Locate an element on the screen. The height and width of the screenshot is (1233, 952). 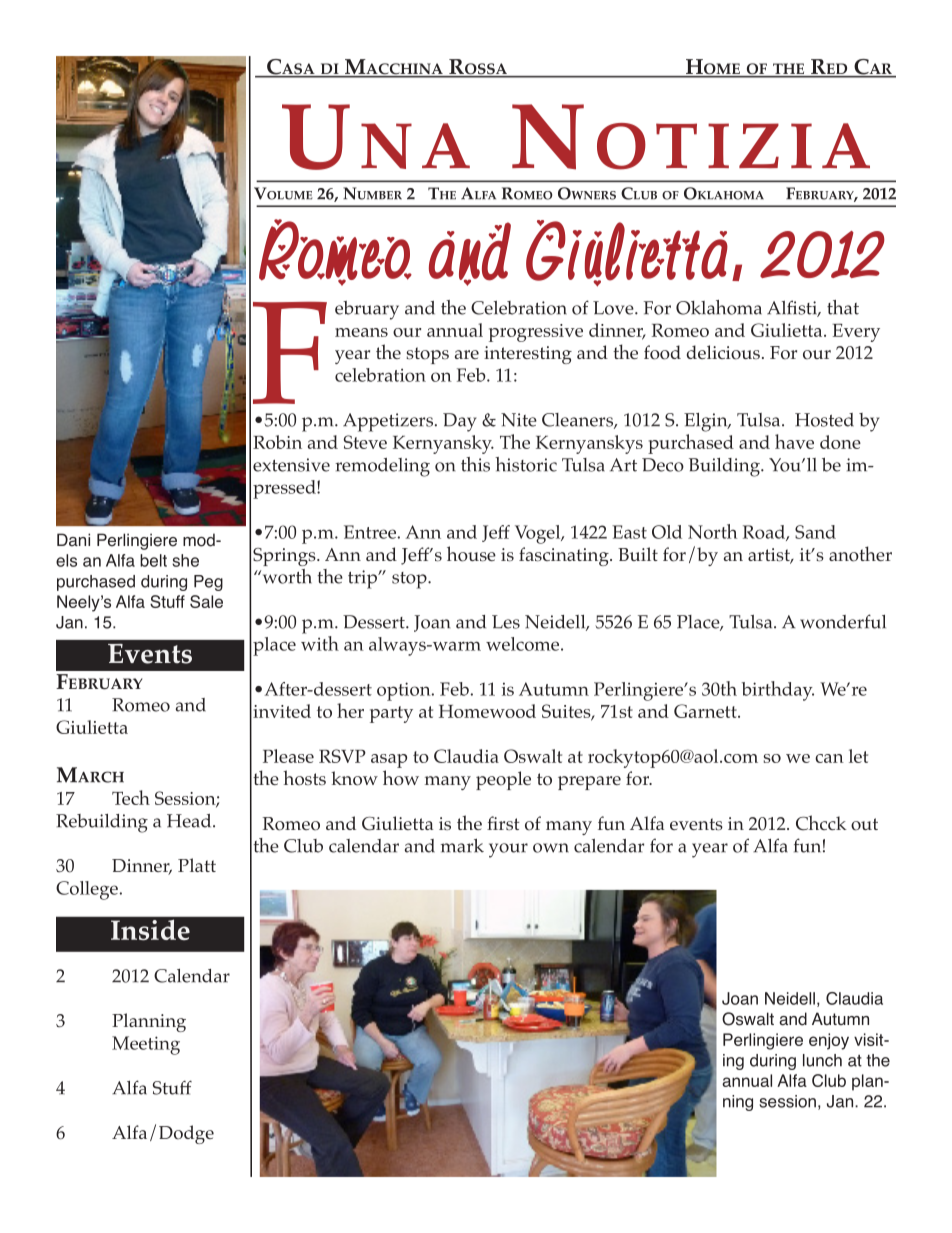
people is located at coordinates (503, 780).
